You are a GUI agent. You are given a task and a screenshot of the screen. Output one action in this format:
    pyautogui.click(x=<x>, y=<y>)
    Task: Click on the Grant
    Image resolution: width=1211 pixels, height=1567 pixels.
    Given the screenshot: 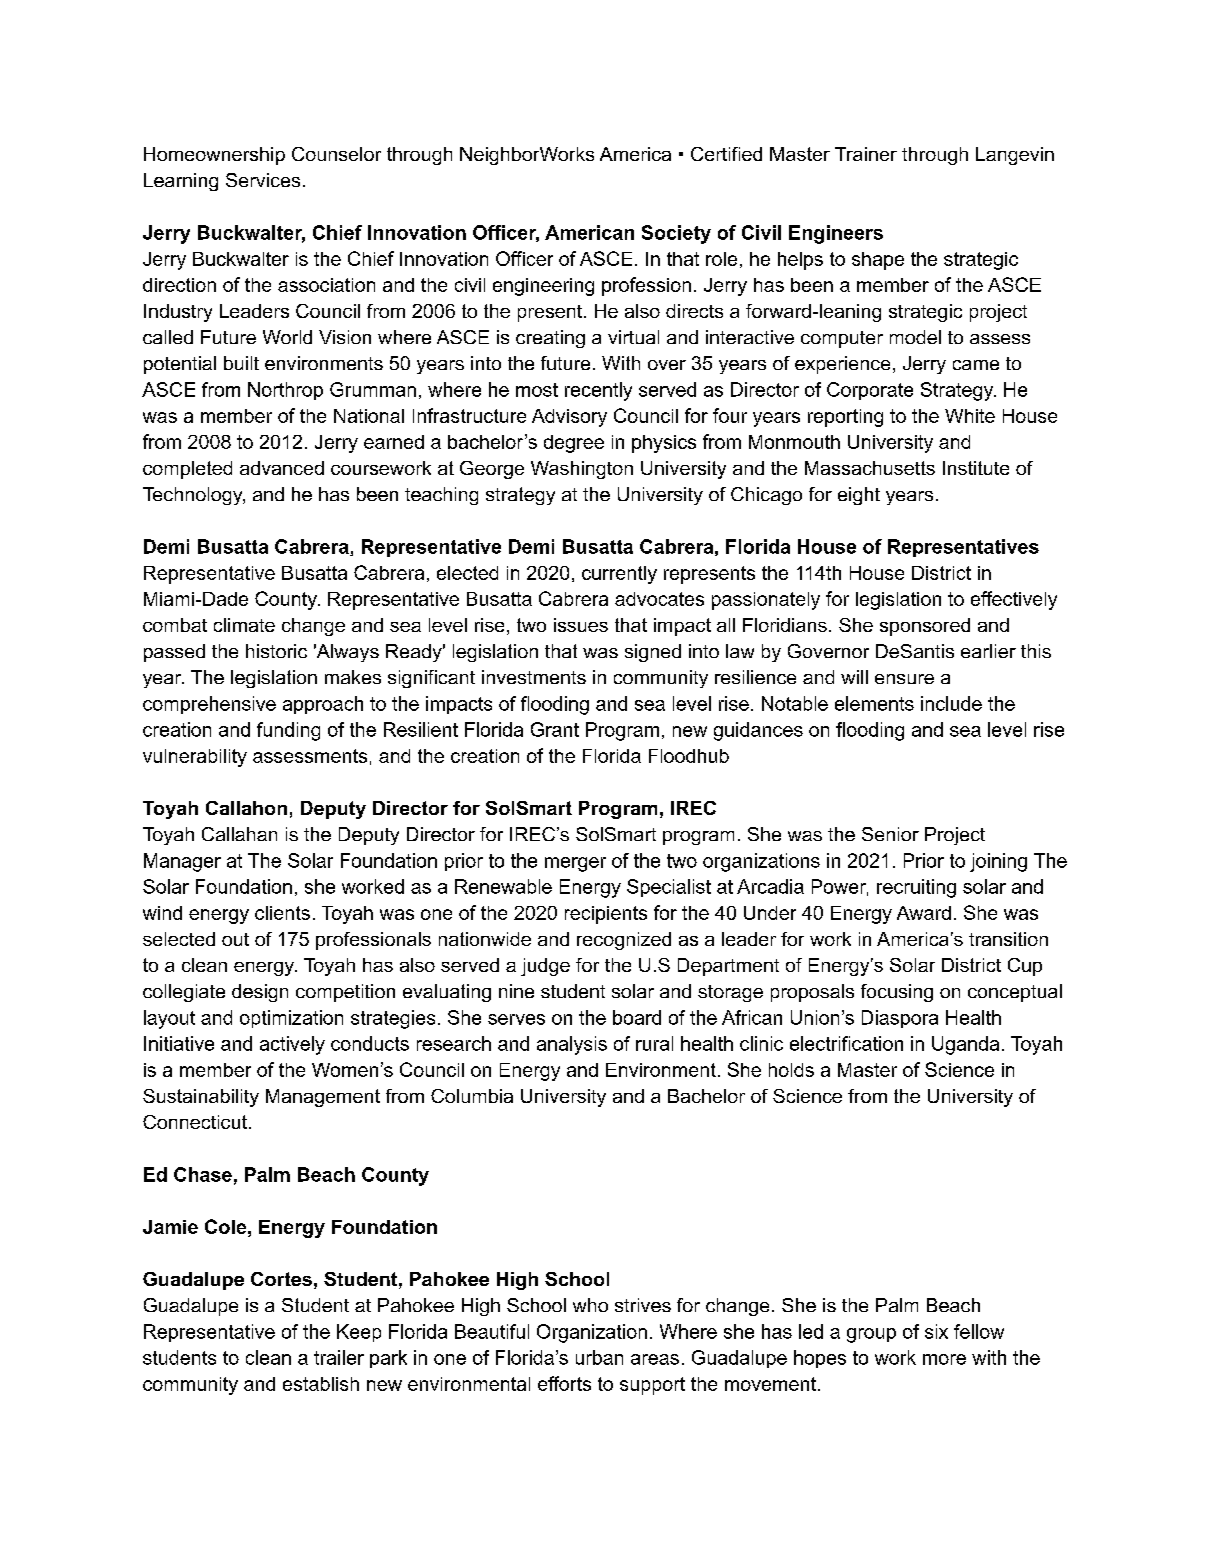 What is the action you would take?
    pyautogui.click(x=555, y=729)
